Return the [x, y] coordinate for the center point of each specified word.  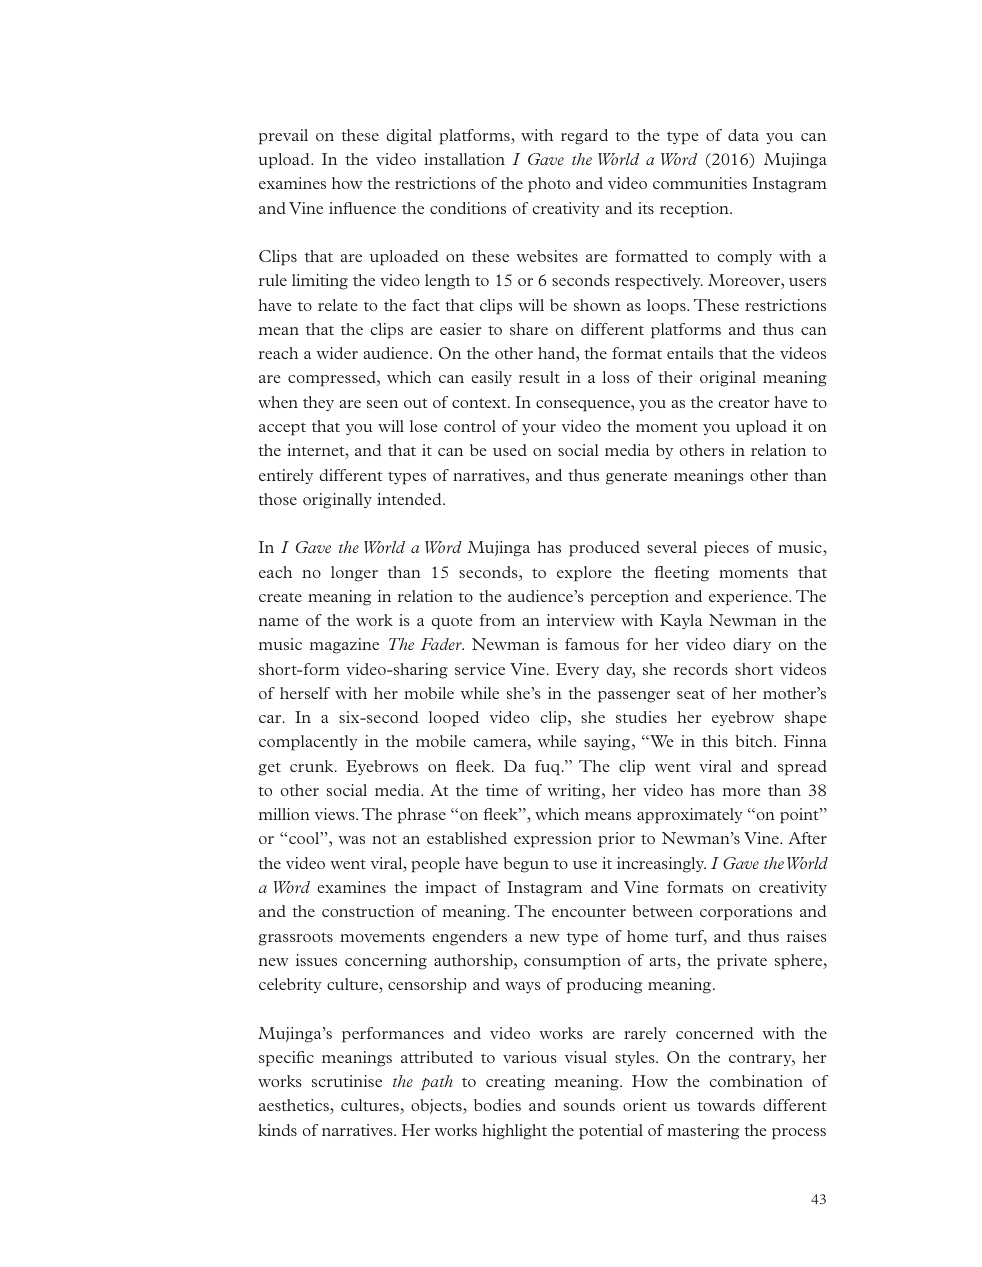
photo [549, 185]
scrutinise [347, 1081]
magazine [344, 646]
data [743, 135]
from [497, 620]
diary [752, 645]
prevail [283, 137]
